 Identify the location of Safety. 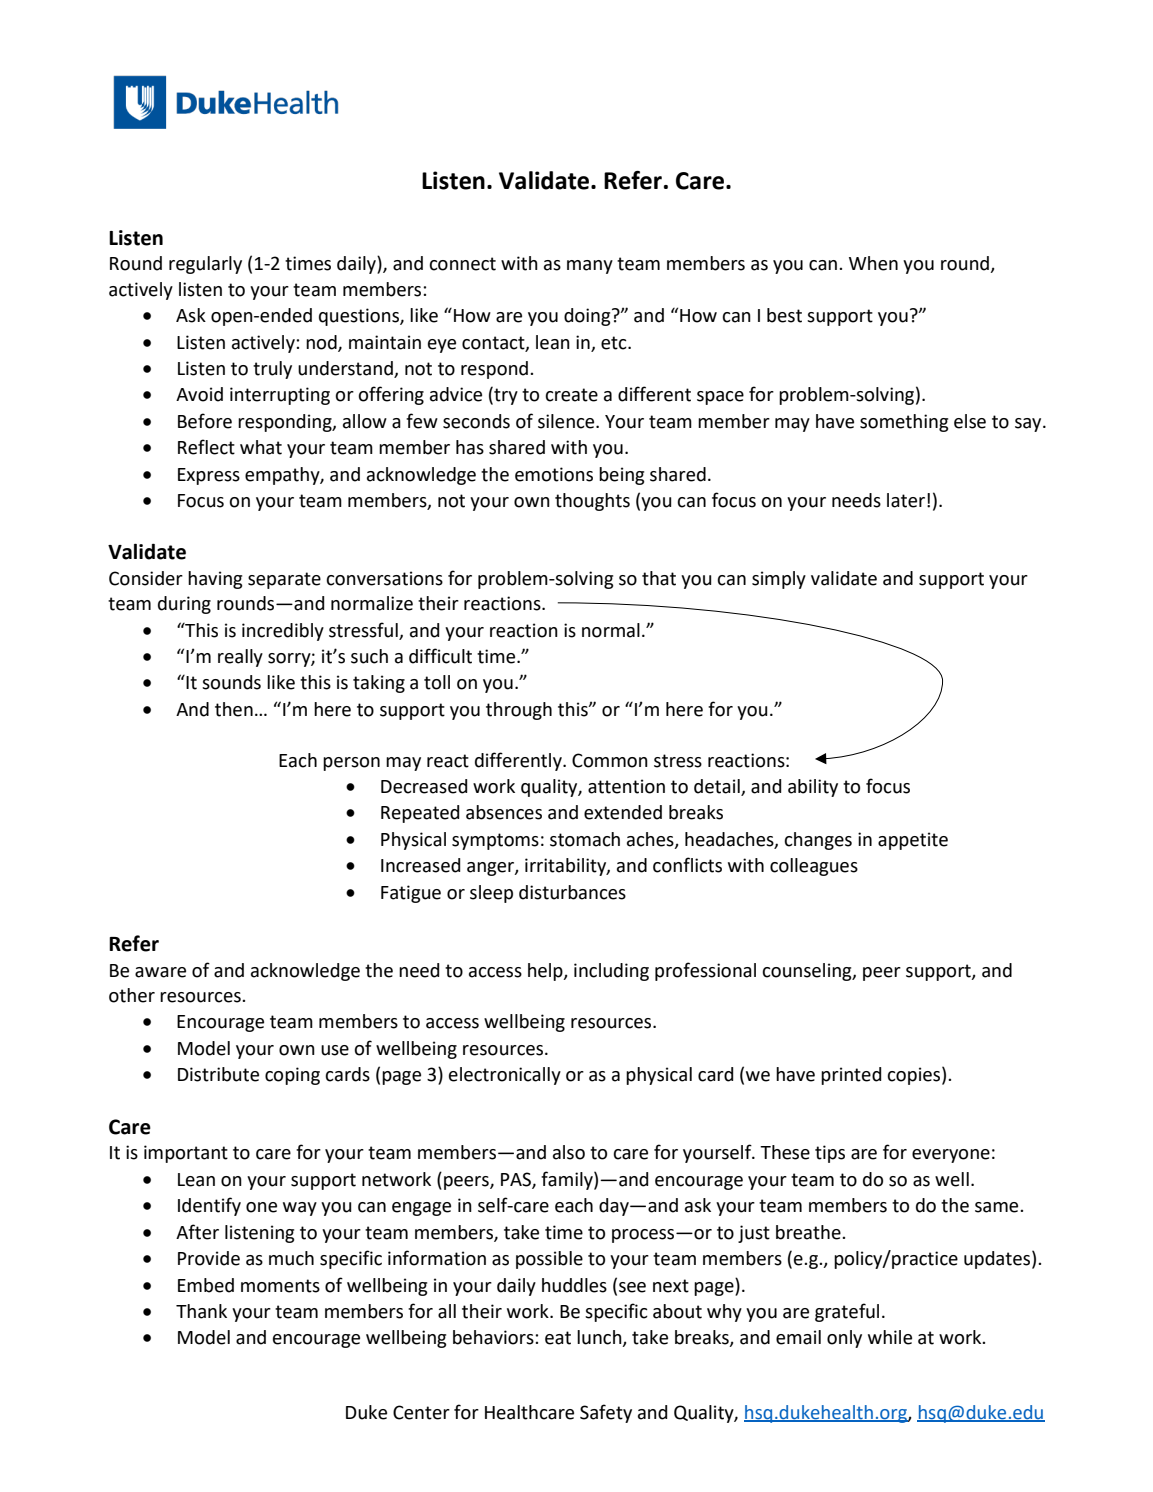
(606, 1413).
